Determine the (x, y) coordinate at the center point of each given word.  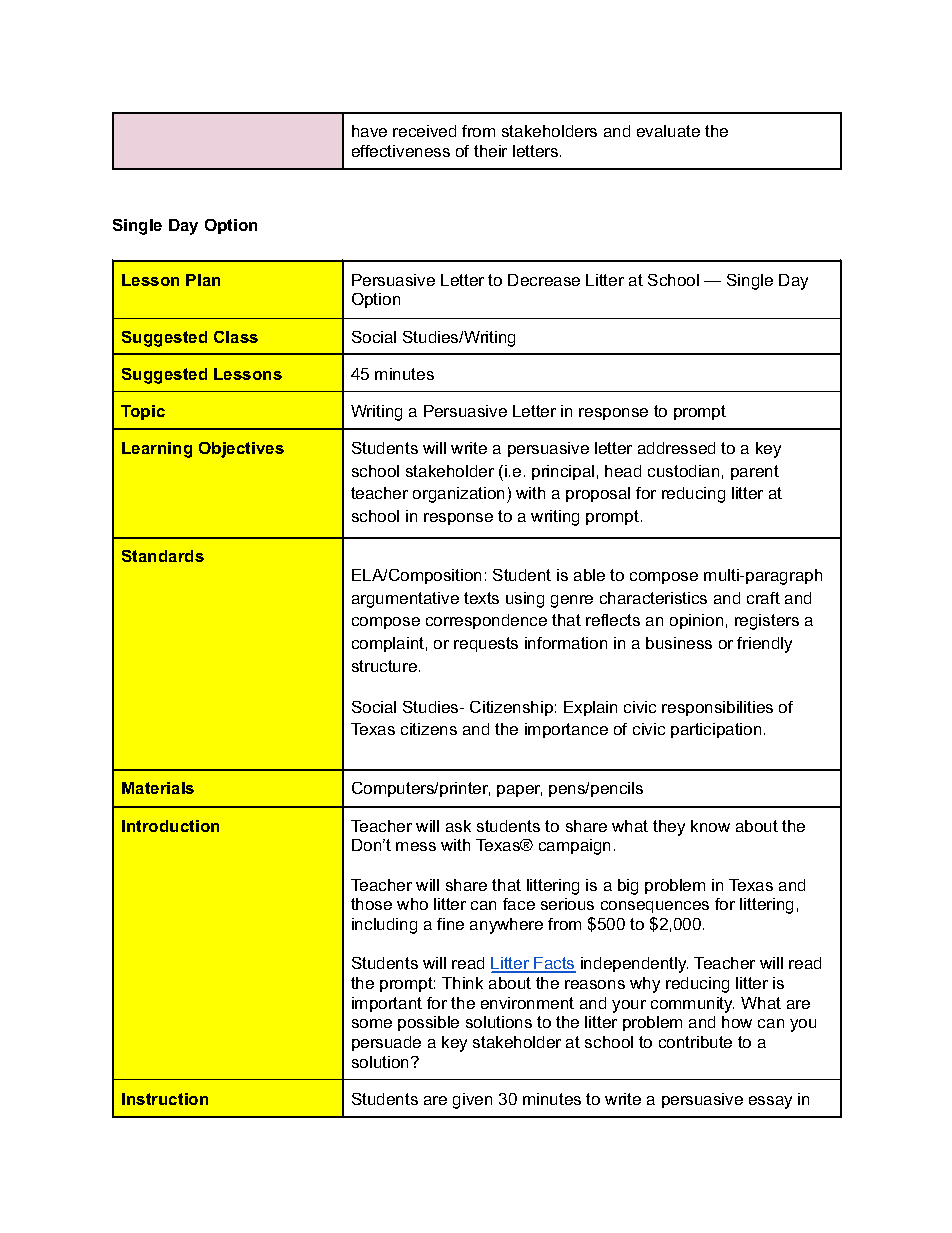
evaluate (668, 131)
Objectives (241, 450)
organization (458, 495)
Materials (158, 788)
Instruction (165, 1099)
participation (716, 730)
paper (519, 791)
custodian (683, 471)
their (490, 151)
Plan (203, 280)
